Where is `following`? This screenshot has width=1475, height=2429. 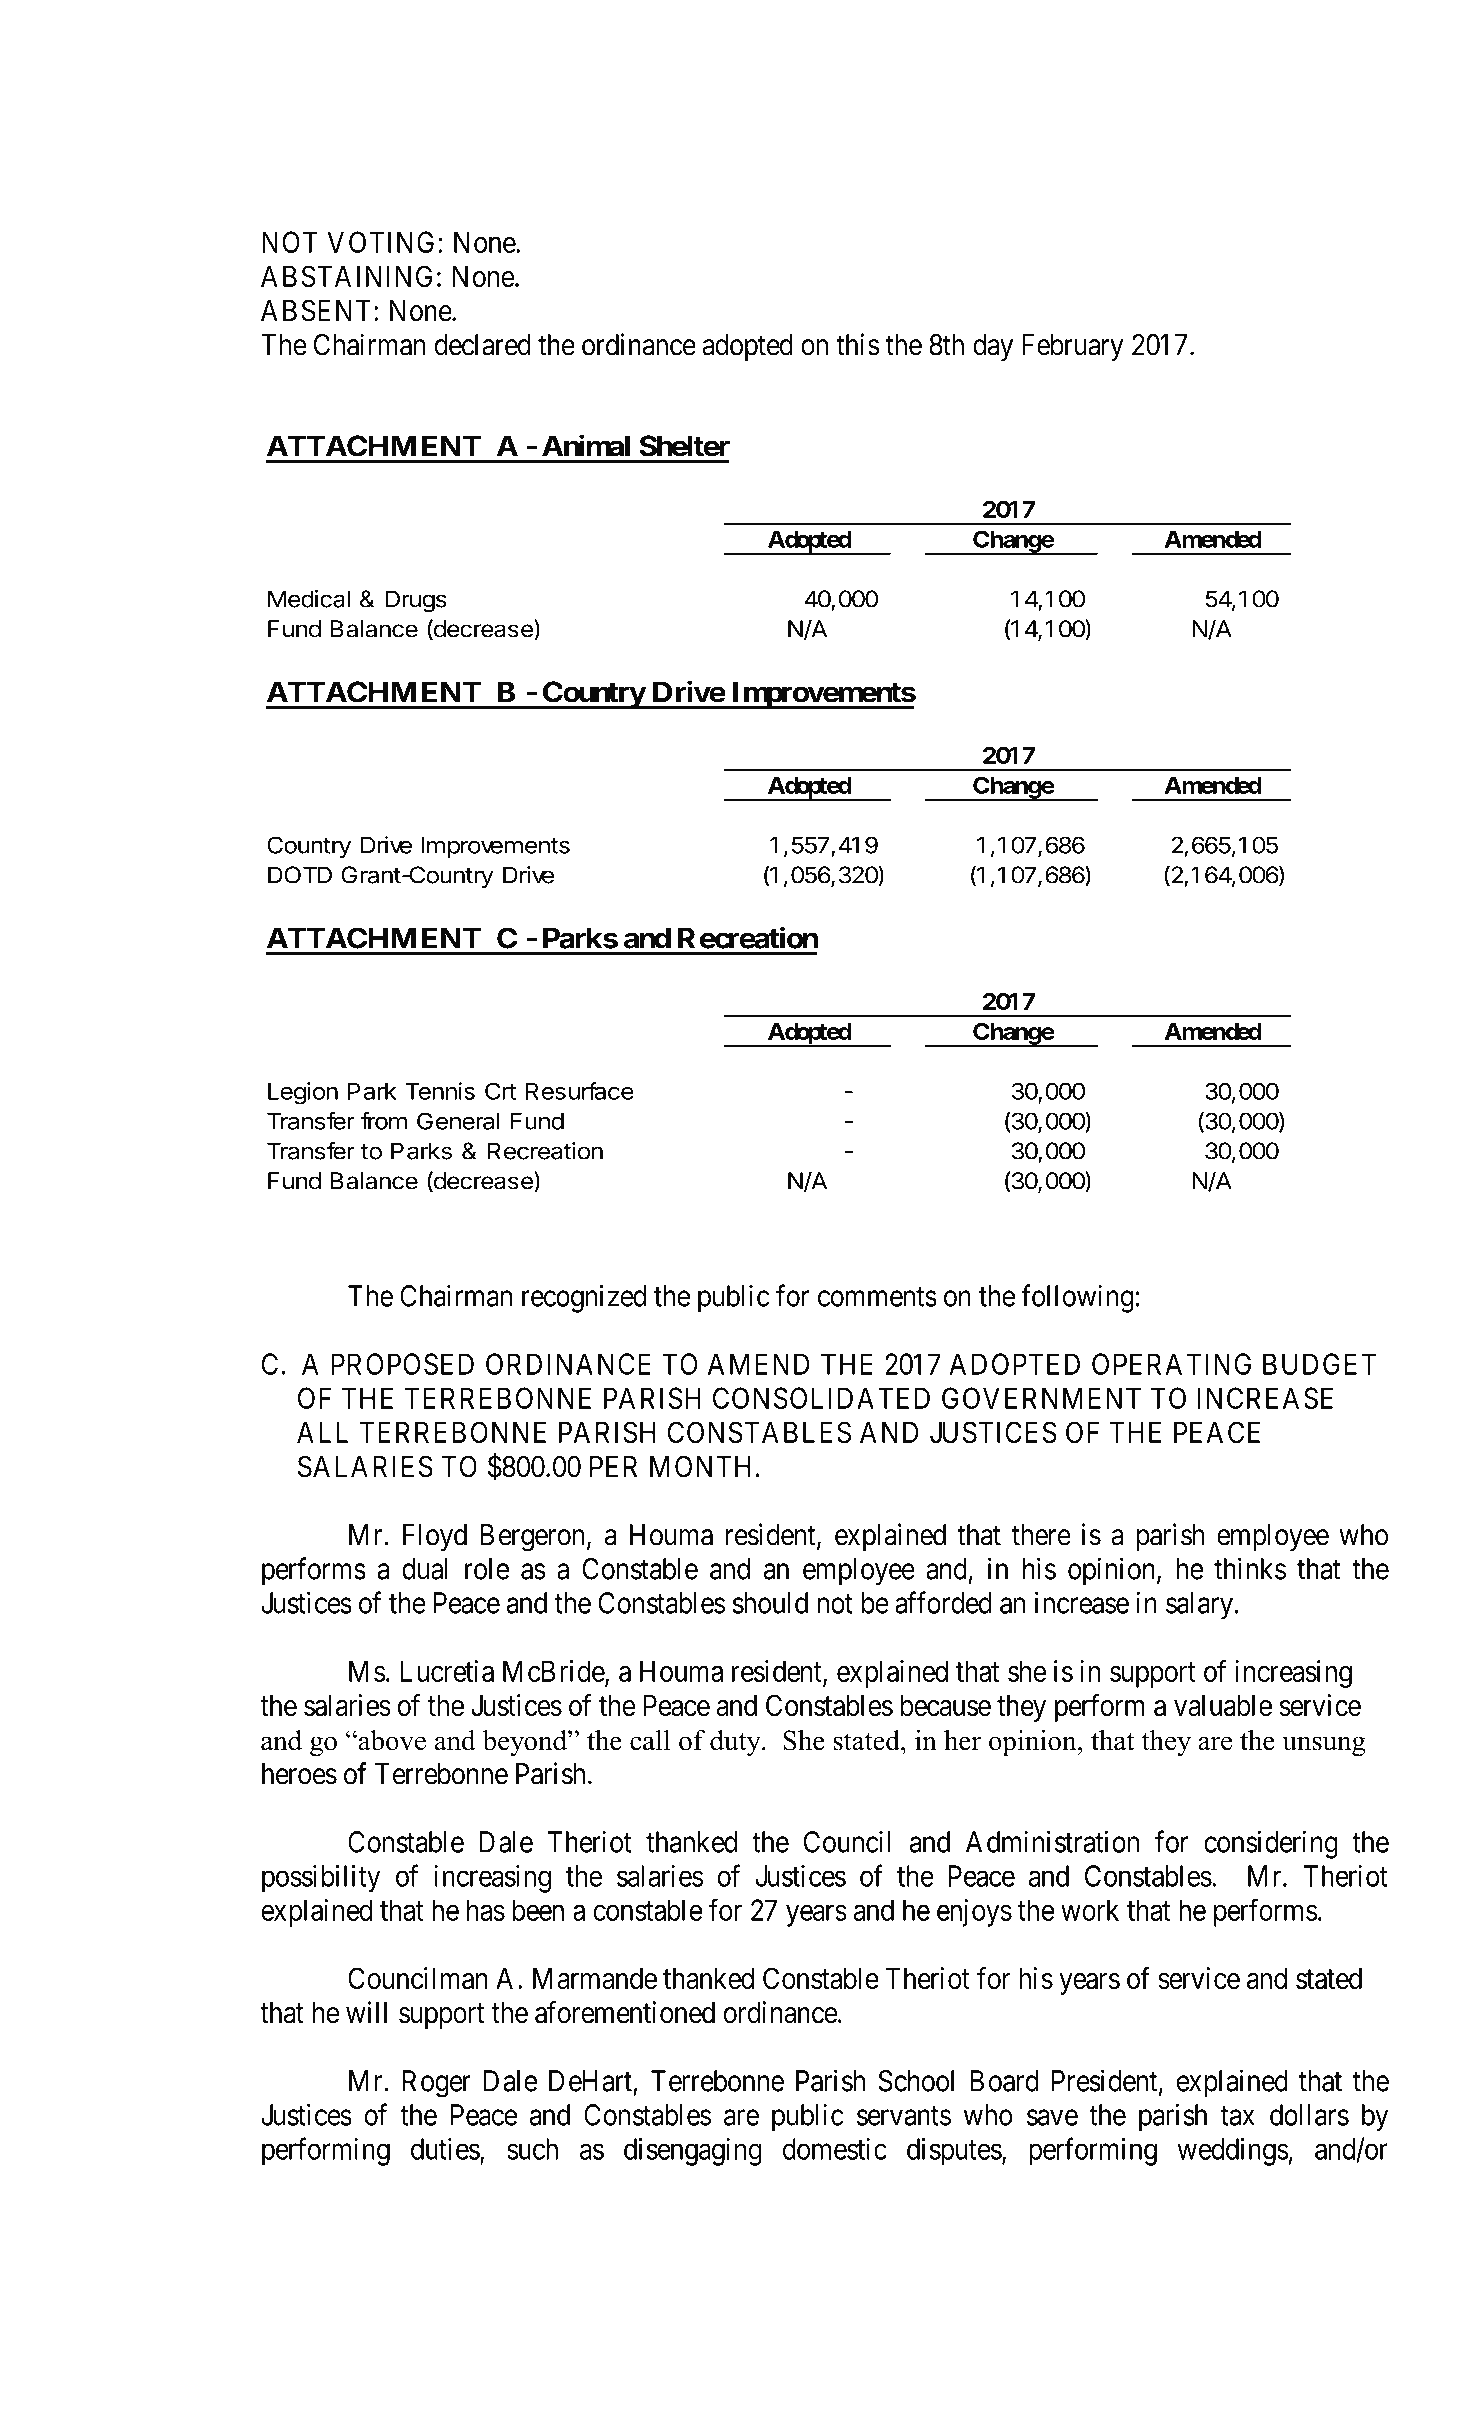 following is located at coordinates (1078, 1298).
